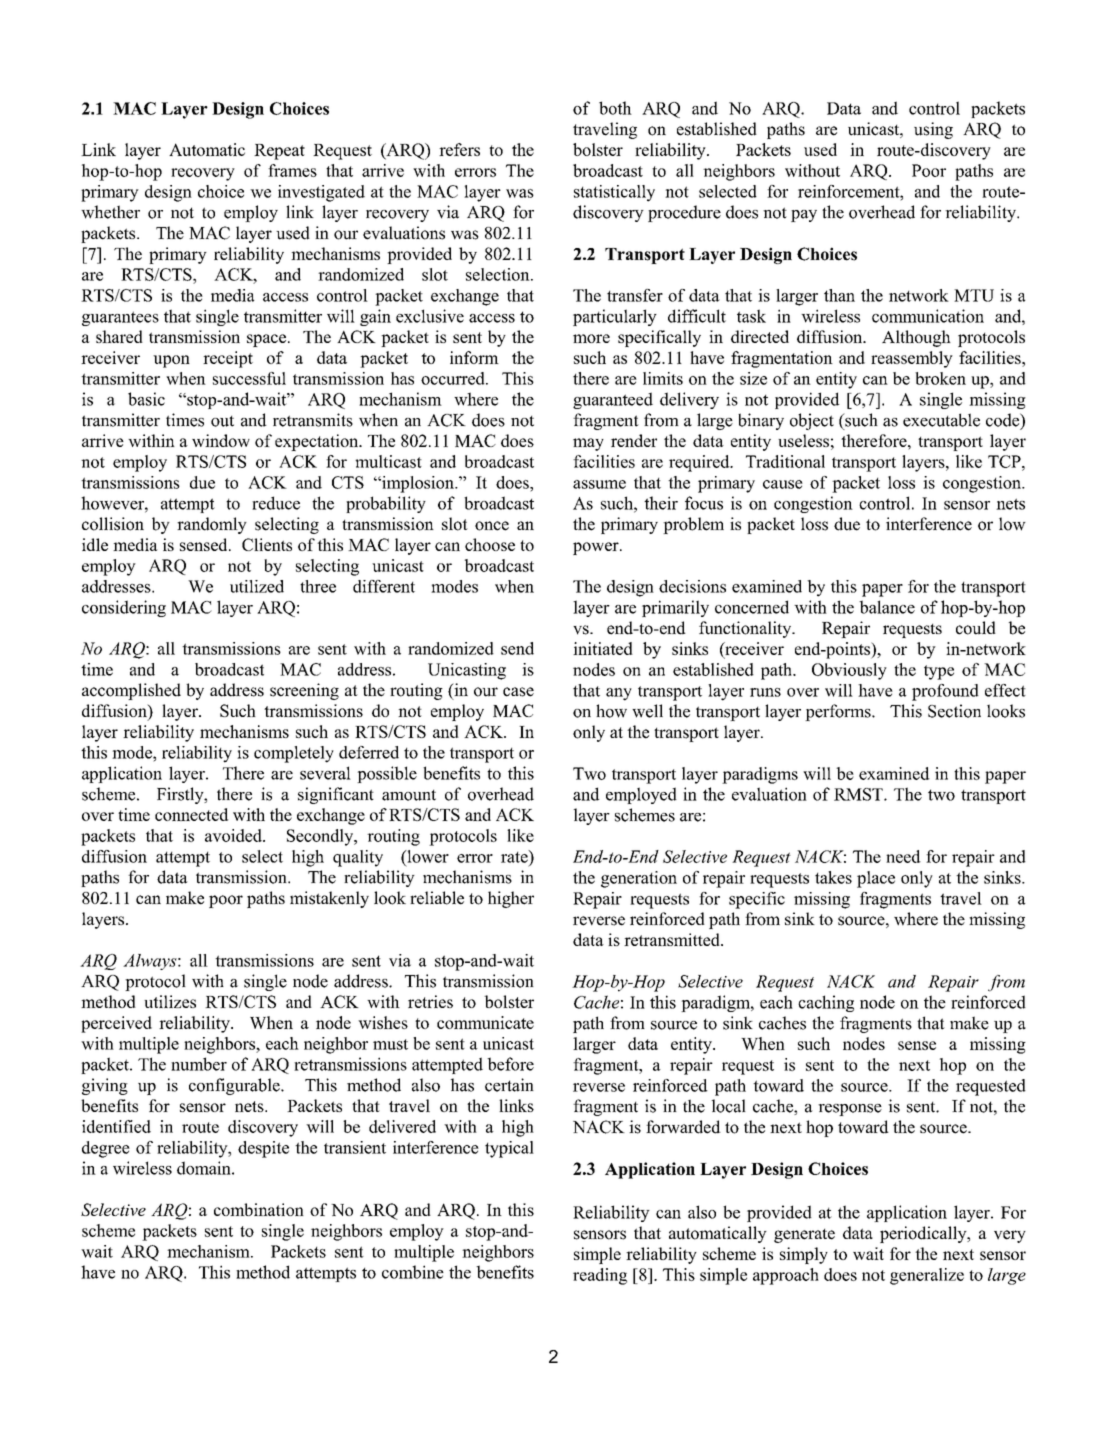  Describe the element at coordinates (615, 108) in the page. I see `both` at that location.
